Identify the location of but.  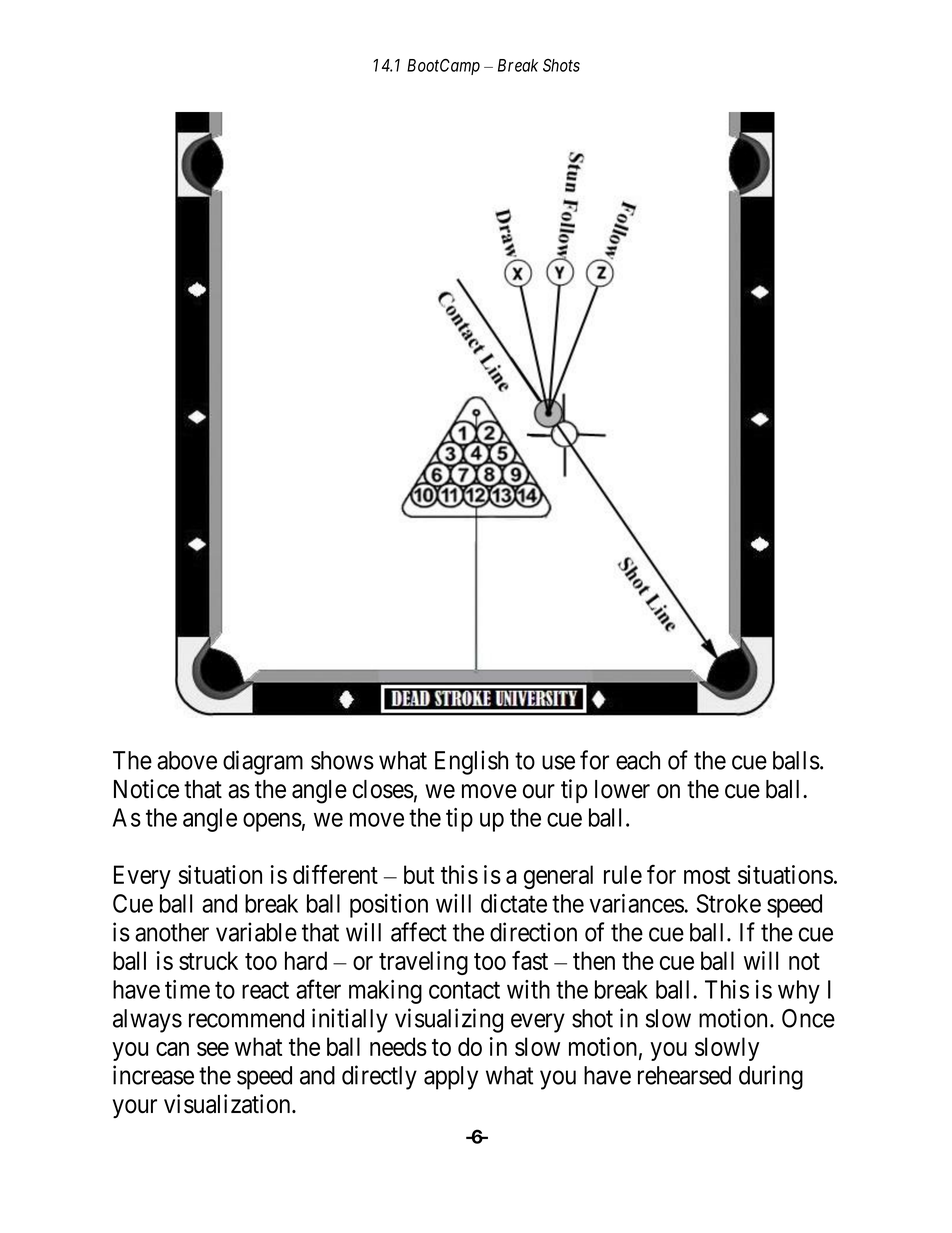
(419, 874).
